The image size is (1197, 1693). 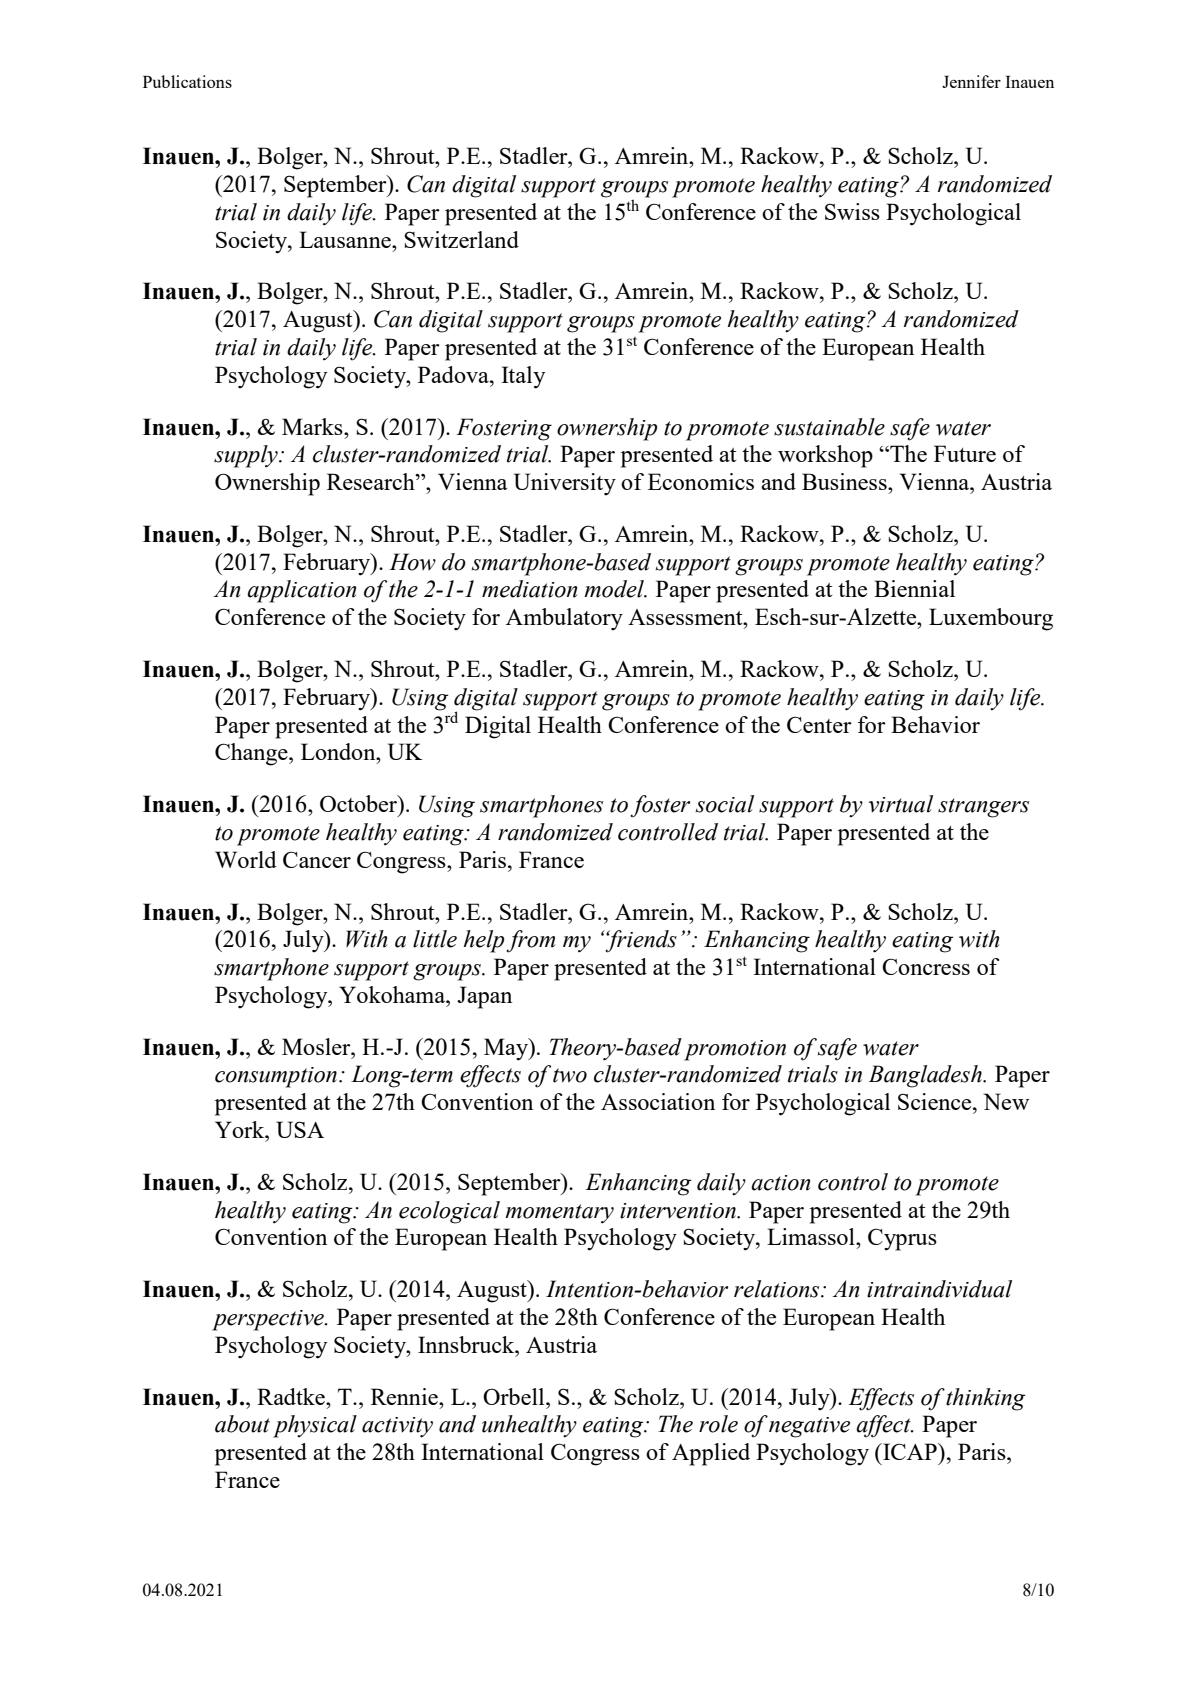 I want to click on physical, so click(x=315, y=1426).
